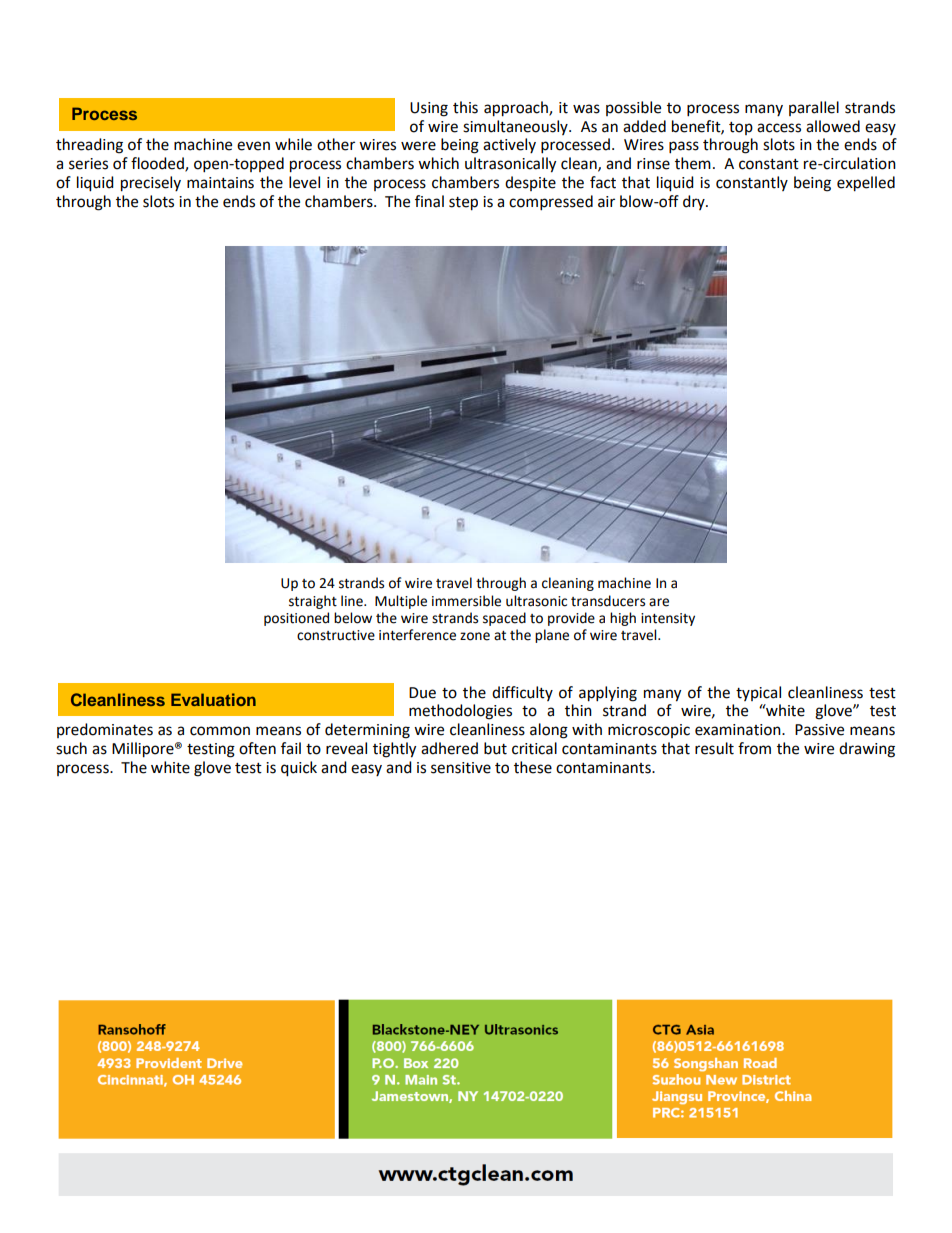  Describe the element at coordinates (668, 619) in the image. I see `intensity` at that location.
